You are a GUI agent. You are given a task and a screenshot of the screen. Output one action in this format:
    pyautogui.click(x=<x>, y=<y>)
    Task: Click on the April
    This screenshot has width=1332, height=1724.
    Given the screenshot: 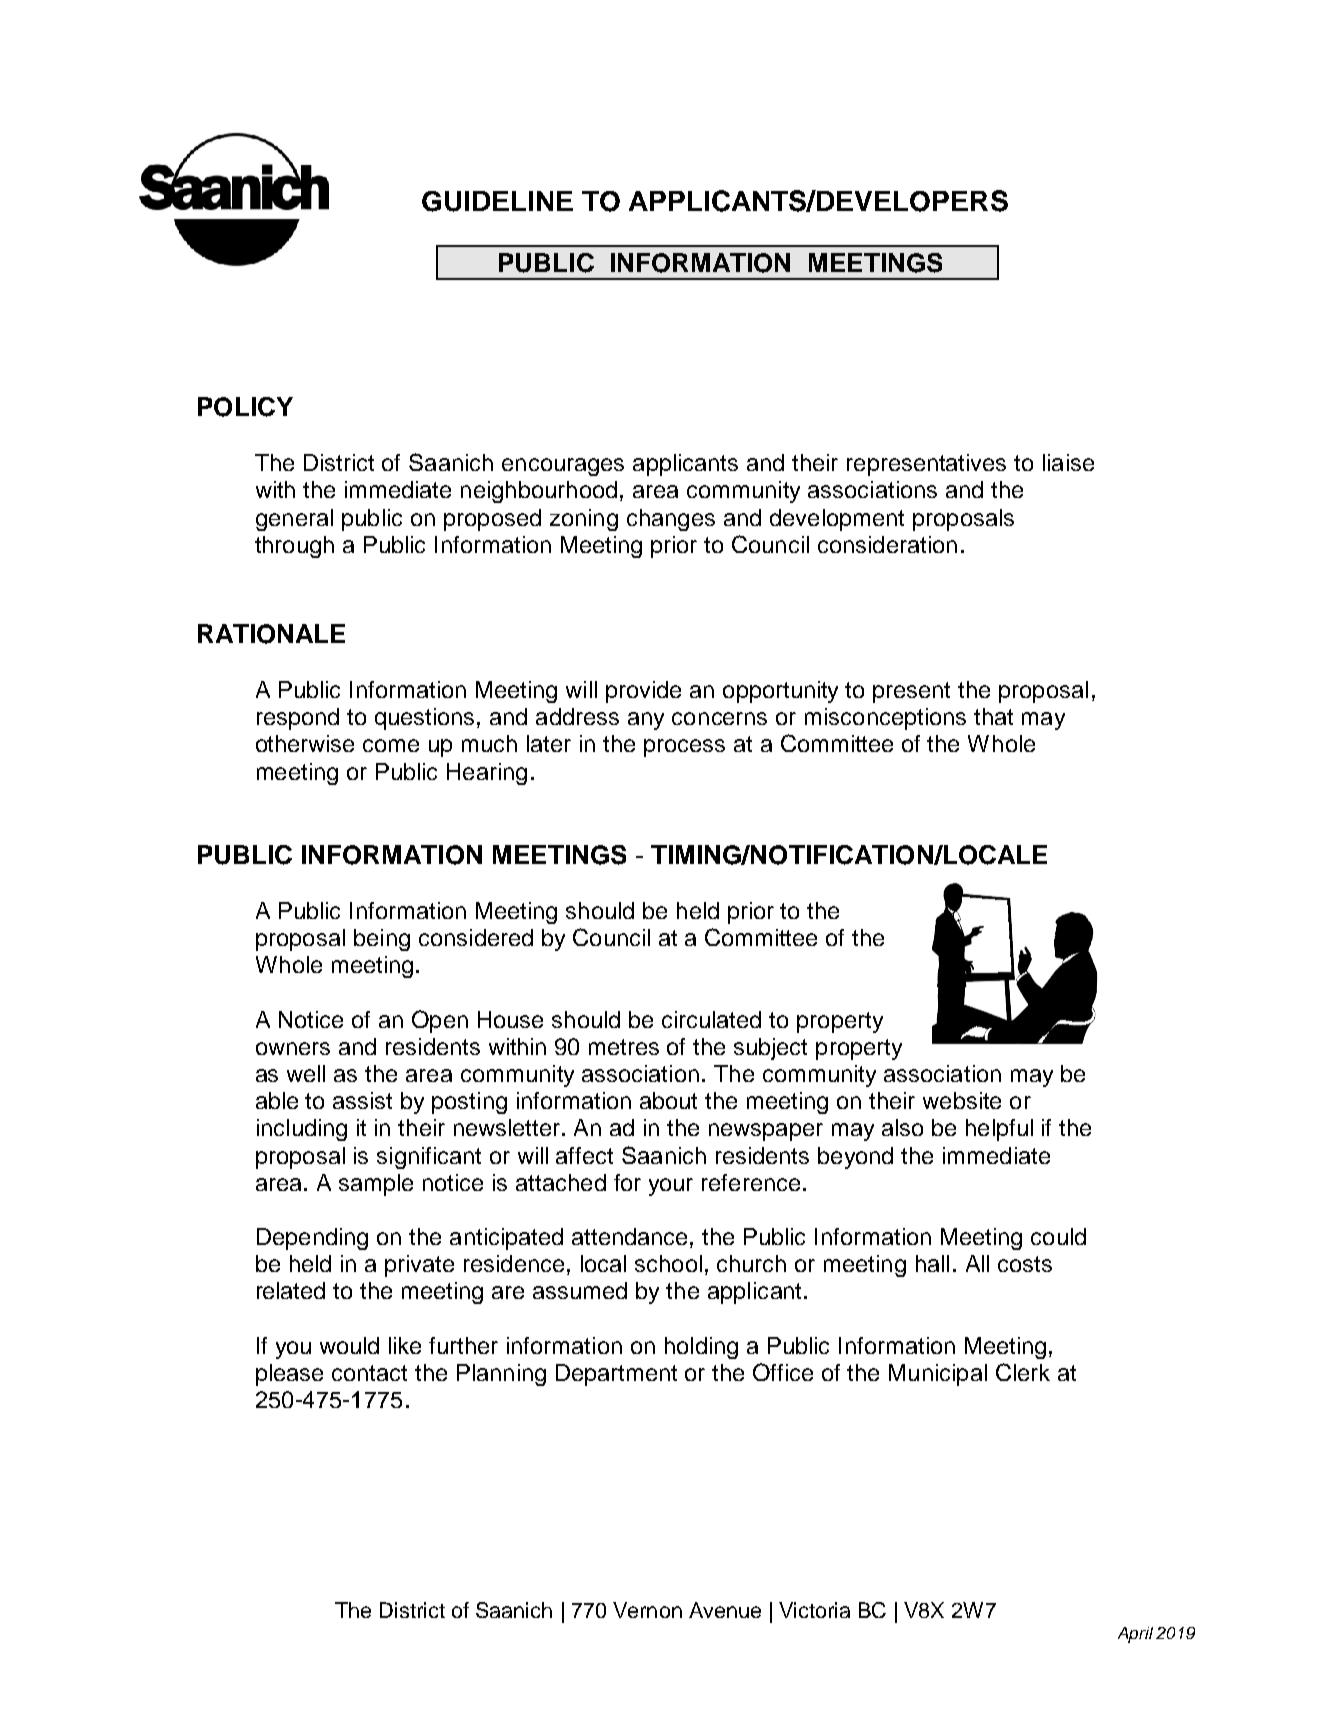 What is the action you would take?
    pyautogui.click(x=1135, y=1635)
